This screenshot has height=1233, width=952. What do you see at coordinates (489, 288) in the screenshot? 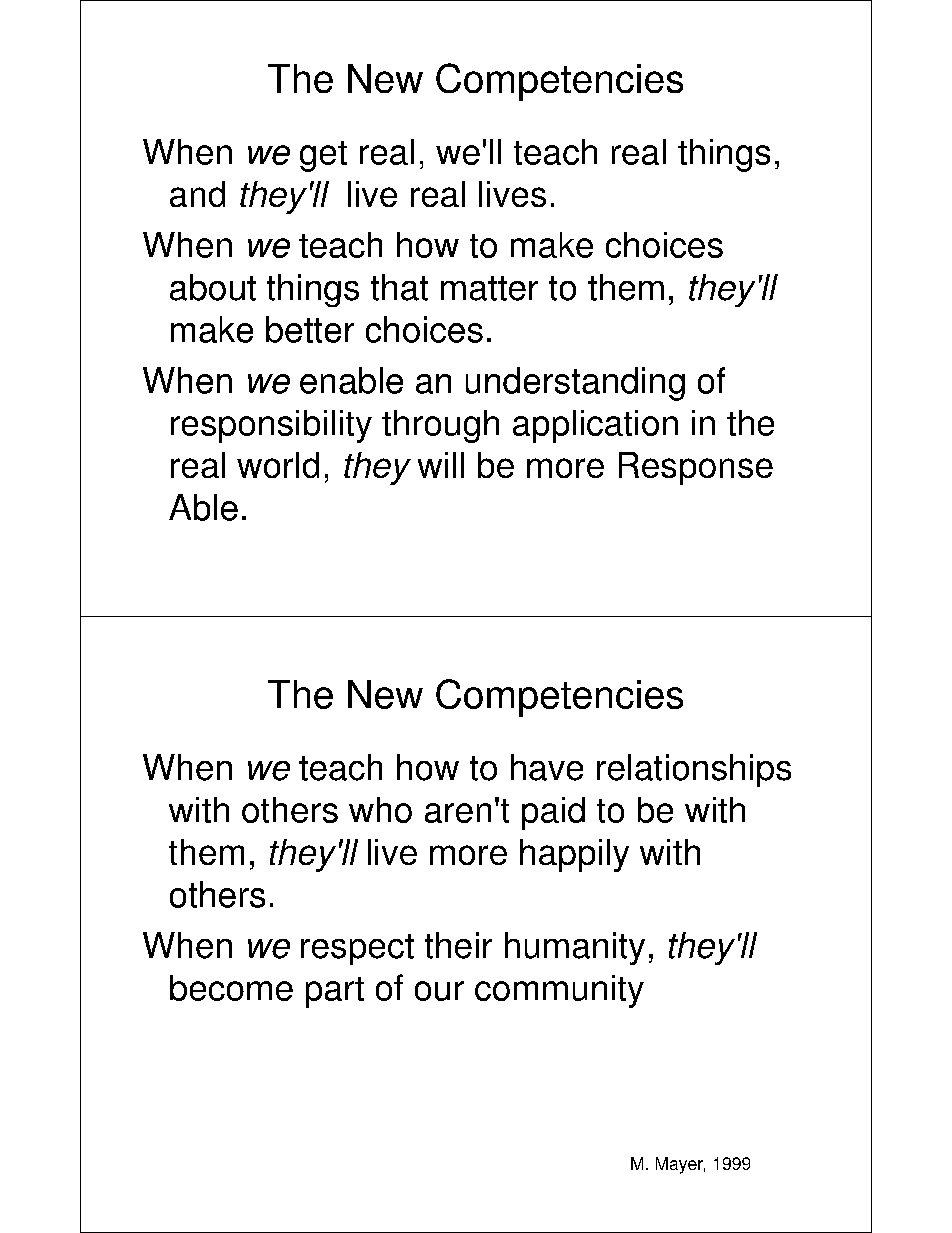
I see `matter` at bounding box center [489, 288].
